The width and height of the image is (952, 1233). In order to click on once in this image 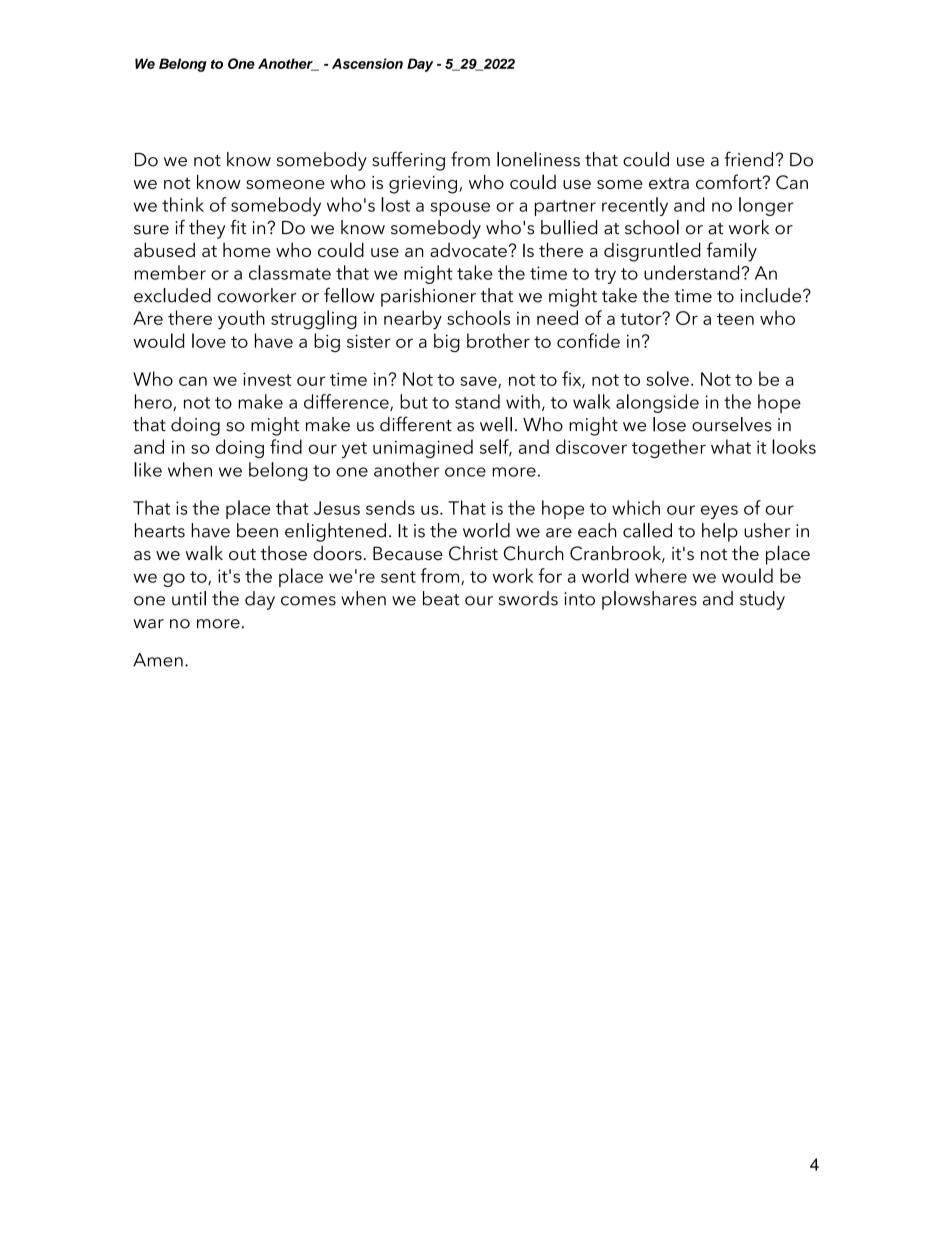, I will do `click(465, 472)`.
